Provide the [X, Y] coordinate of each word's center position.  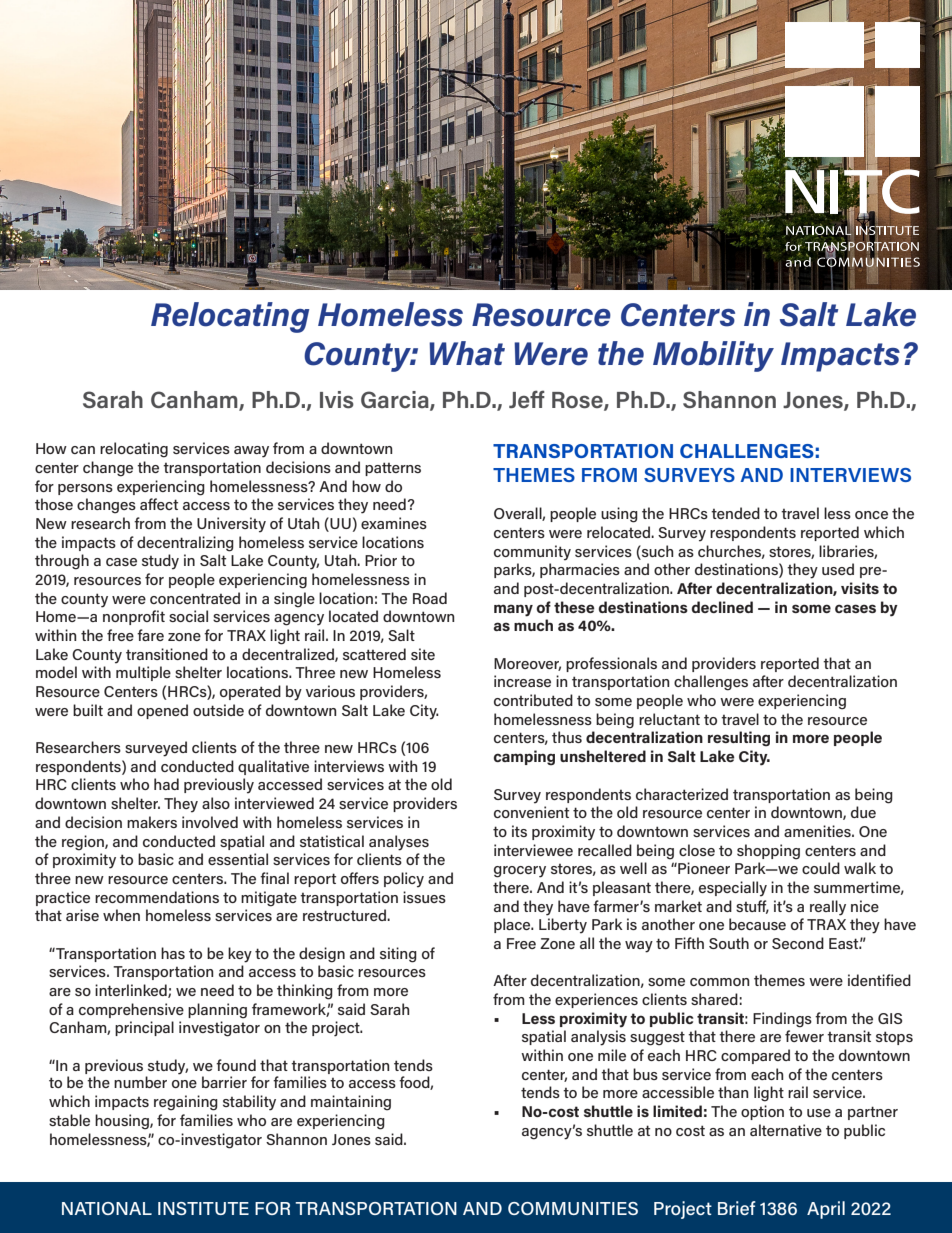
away [251, 452]
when [121, 915]
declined [722, 607]
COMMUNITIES [573, 1208]
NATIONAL [107, 1208]
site [423, 654]
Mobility [713, 356]
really [828, 908]
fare [150, 635]
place [513, 925]
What [467, 353]
